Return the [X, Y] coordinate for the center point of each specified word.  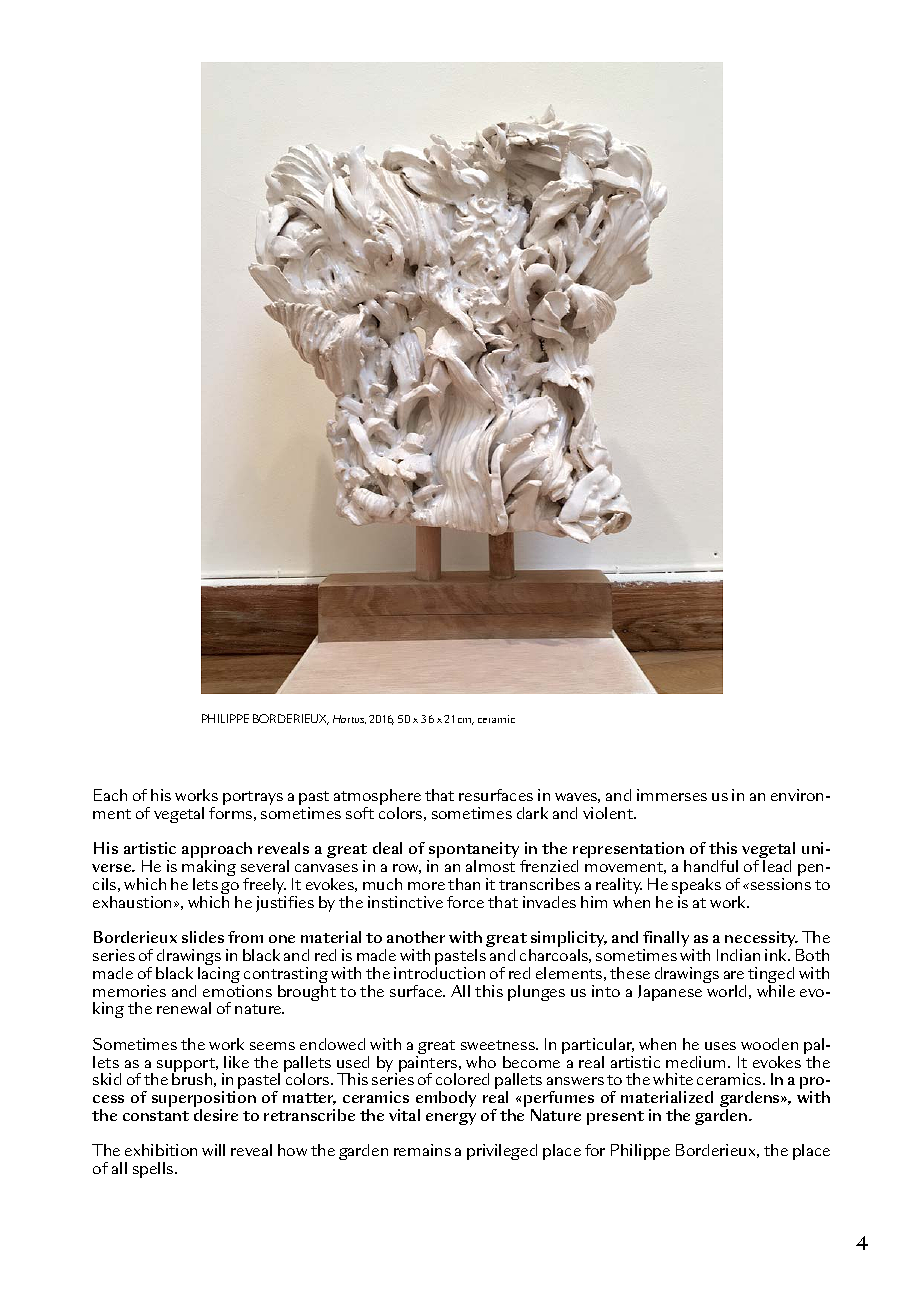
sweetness [499, 1045]
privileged [502, 1152]
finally [666, 940]
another [416, 937]
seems [272, 1046]
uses [720, 1046]
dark [532, 813]
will [213, 1150]
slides [203, 937]
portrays [253, 798]
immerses [672, 795]
